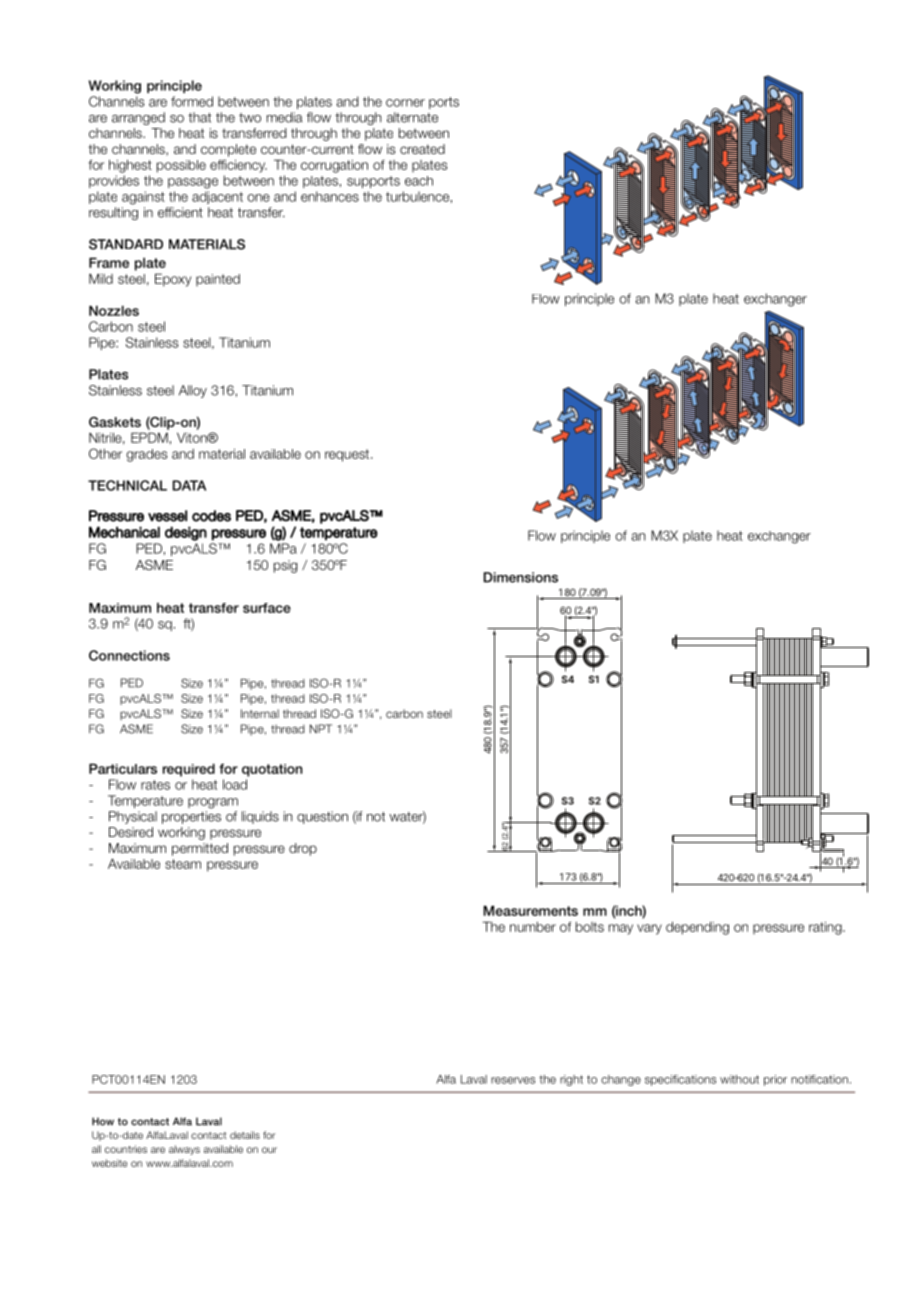 Image resolution: width=924 pixels, height=1308 pixels. I want to click on created, so click(422, 149).
